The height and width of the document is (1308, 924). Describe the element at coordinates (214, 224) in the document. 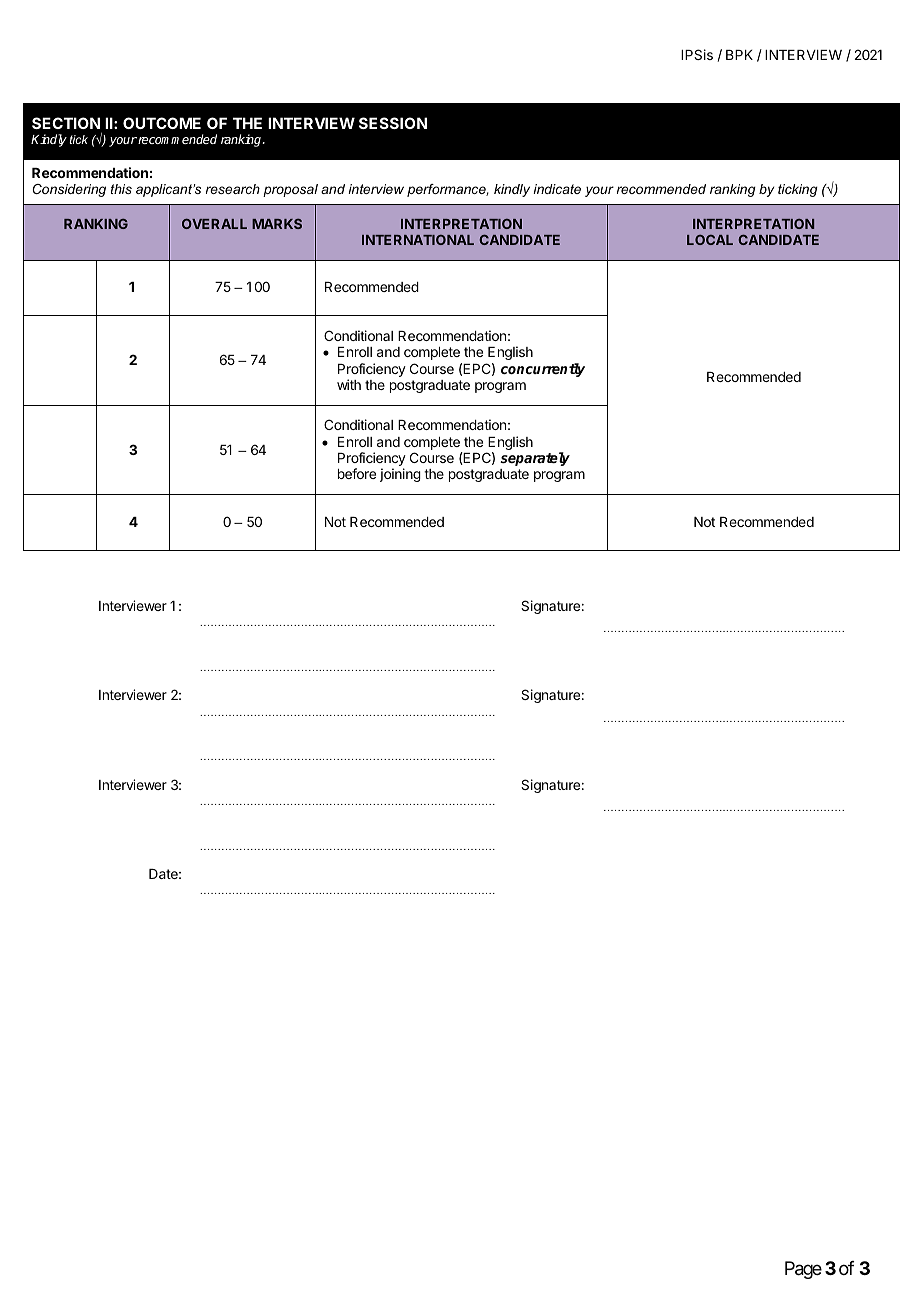

I see `OVERALL` at that location.
